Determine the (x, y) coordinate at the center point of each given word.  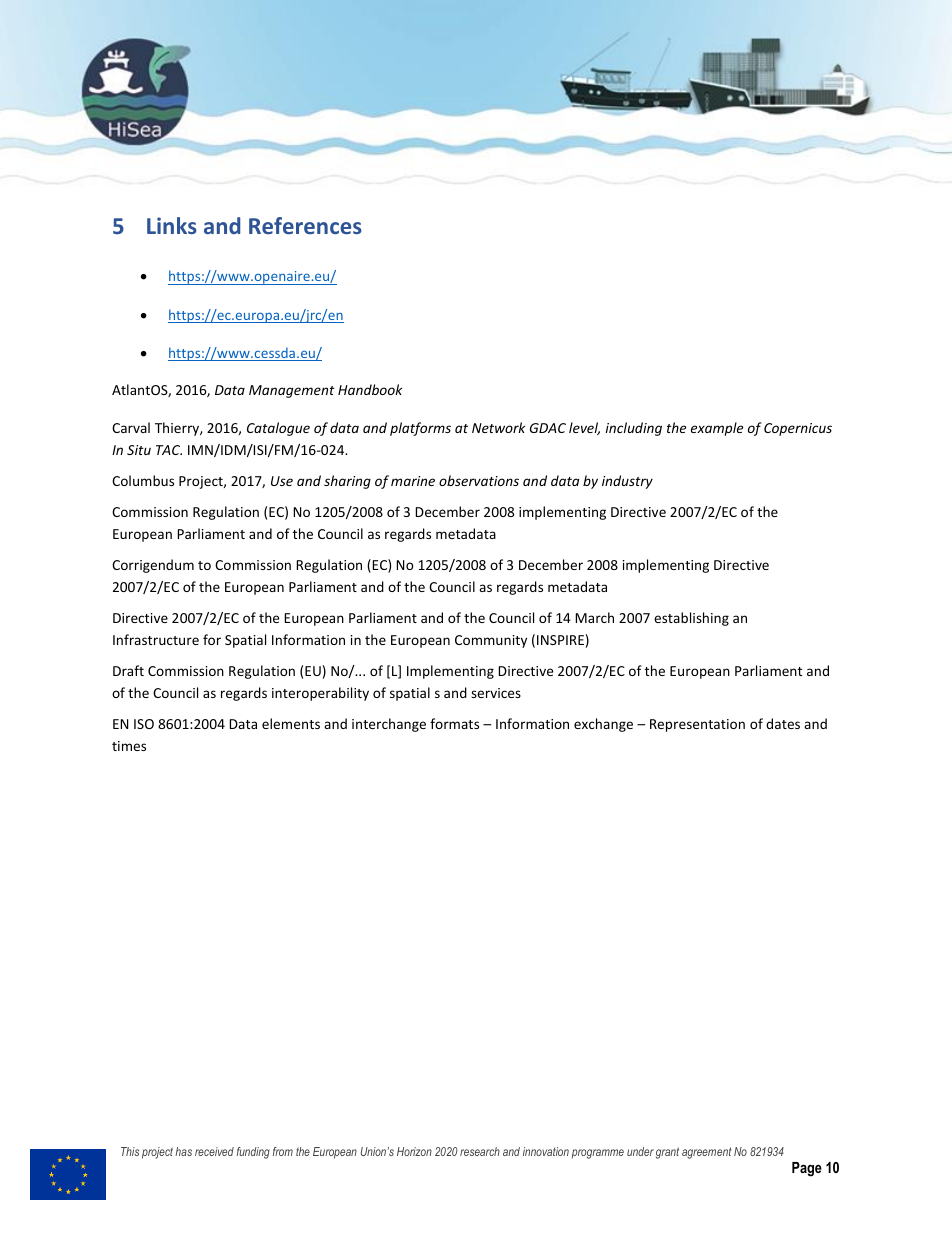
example (717, 429)
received (214, 1151)
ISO (144, 724)
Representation (697, 725)
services (496, 693)
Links (172, 225)
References (305, 225)
